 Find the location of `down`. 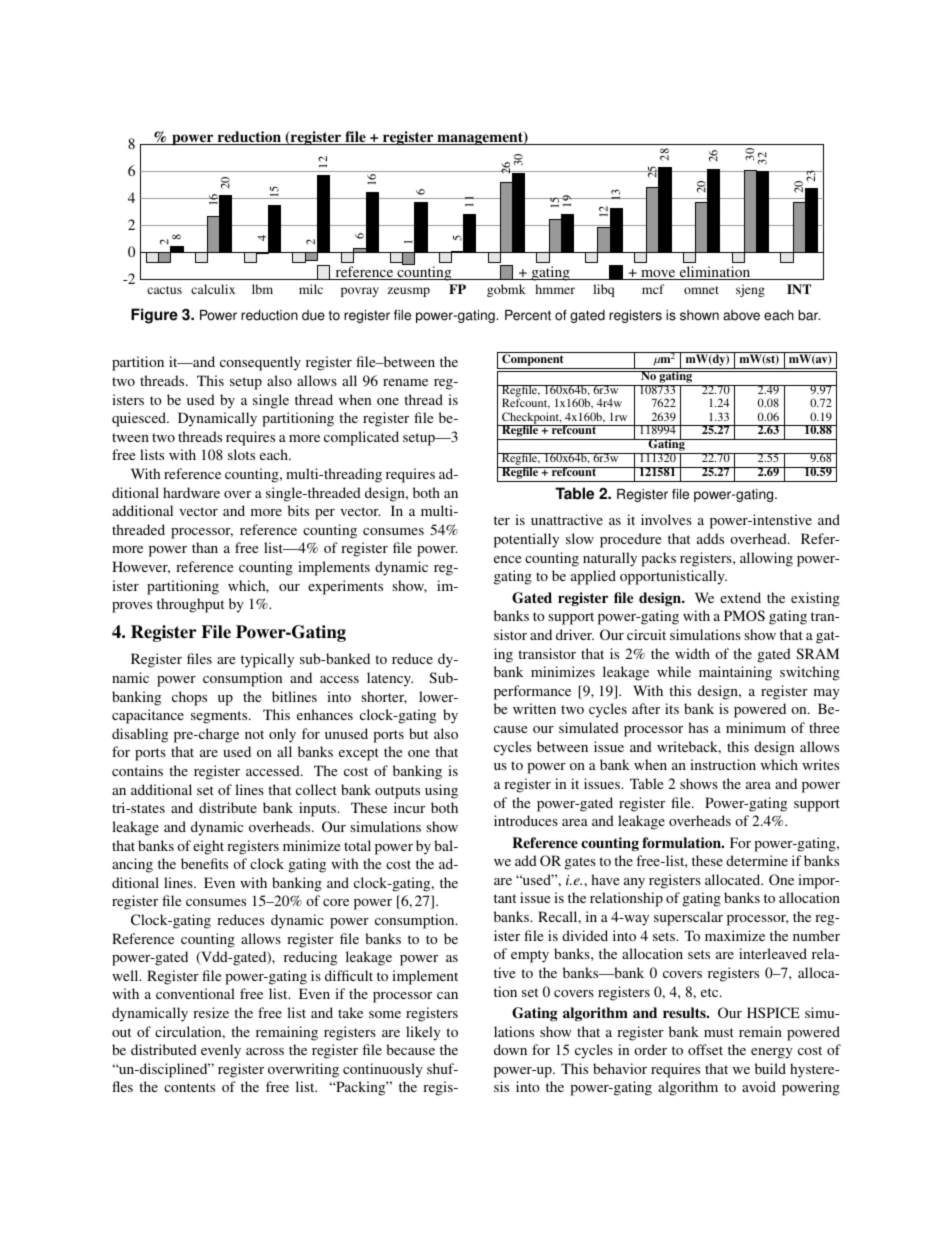

down is located at coordinates (510, 1049).
